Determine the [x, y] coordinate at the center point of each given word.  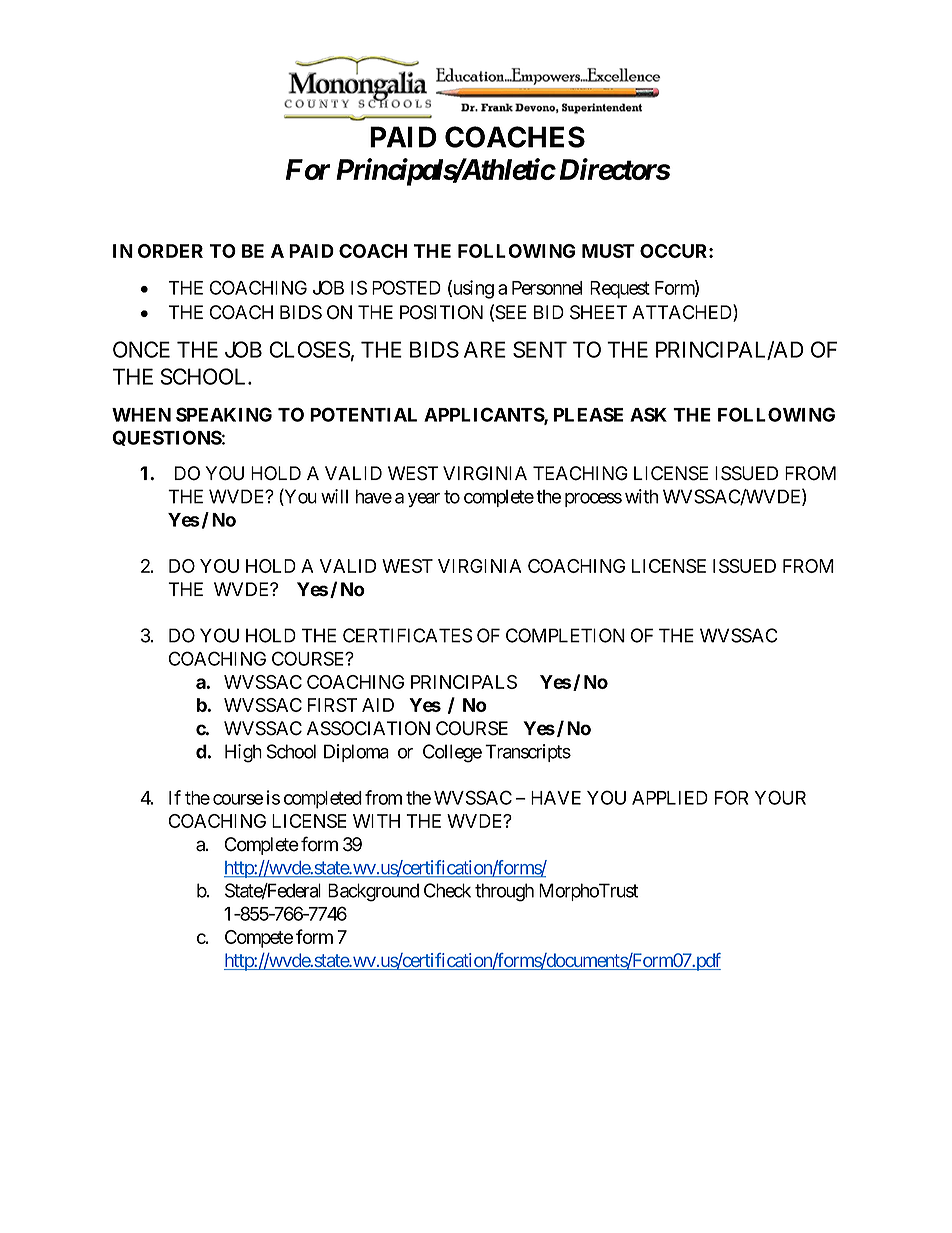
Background [373, 892]
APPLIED [670, 798]
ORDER [170, 251]
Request [620, 290]
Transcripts [528, 753]
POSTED [406, 287]
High [243, 753]
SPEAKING [224, 414]
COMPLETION [565, 635]
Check [447, 890]
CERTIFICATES [408, 635]
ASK [648, 414]
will [334, 496]
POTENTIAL [363, 414]
